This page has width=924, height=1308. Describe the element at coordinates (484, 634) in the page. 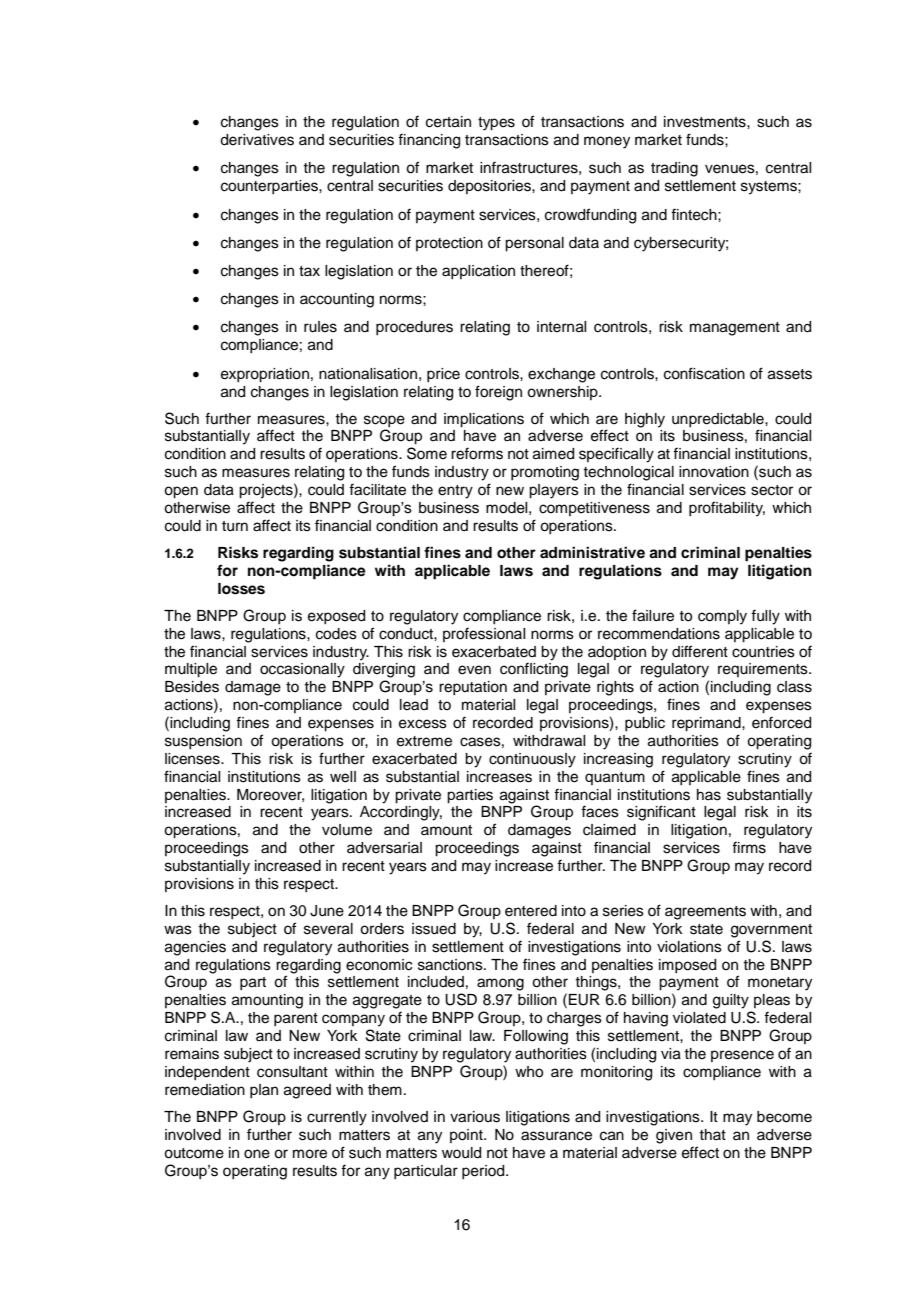

I see `professional` at that location.
